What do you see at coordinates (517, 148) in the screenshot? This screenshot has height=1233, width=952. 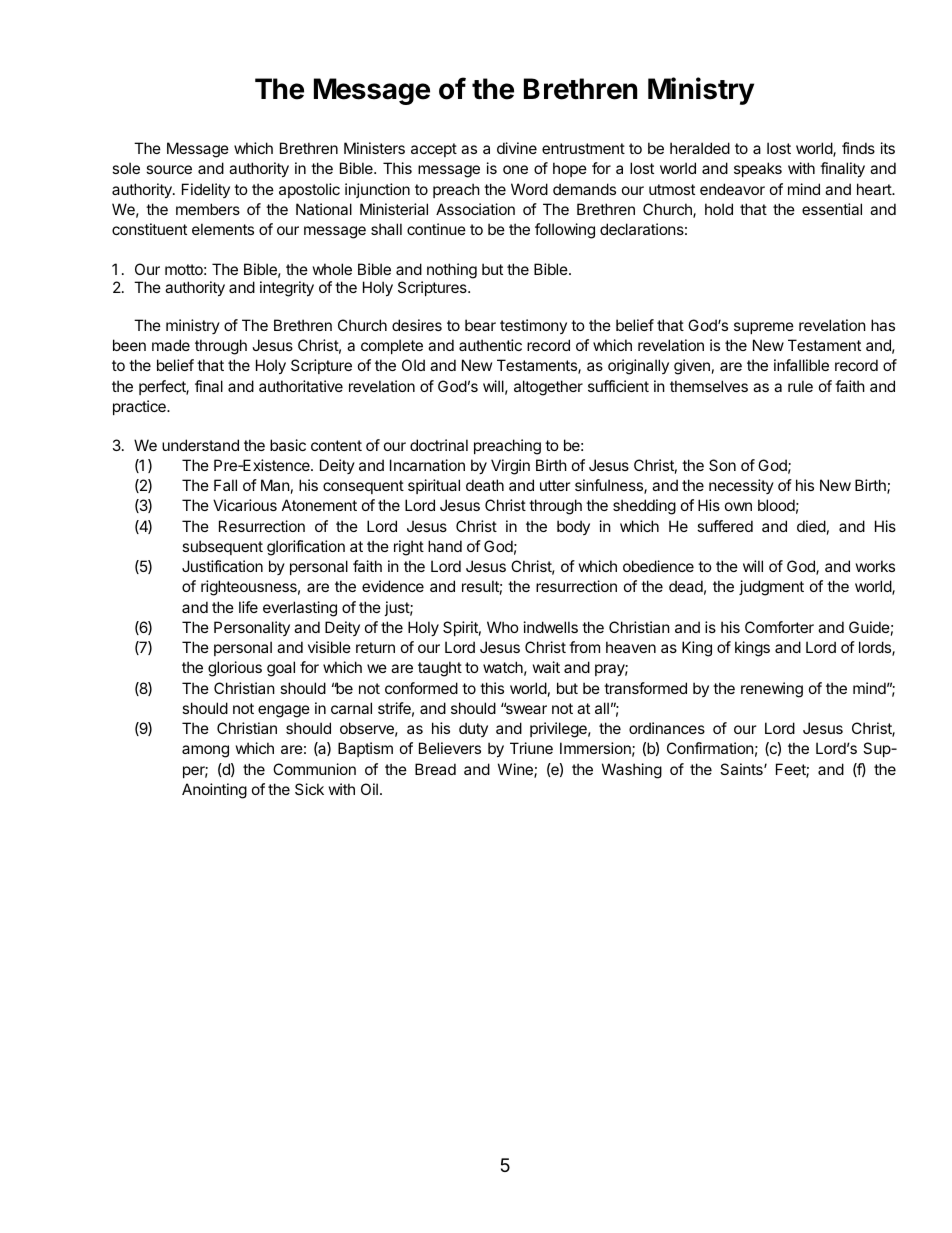 I see `divine` at bounding box center [517, 148].
